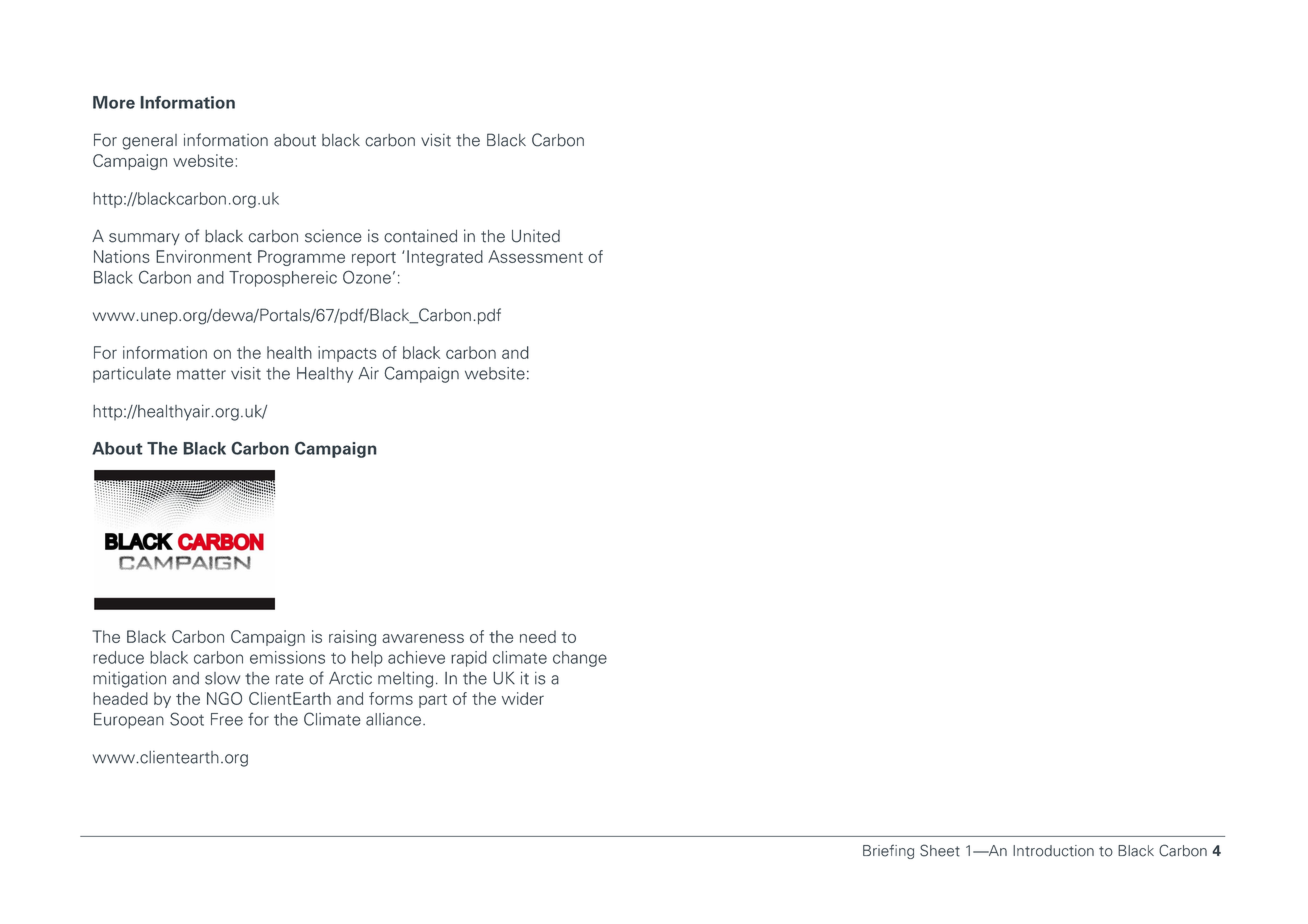  Describe the element at coordinates (535, 256) in the document. I see `Assessment` at that location.
